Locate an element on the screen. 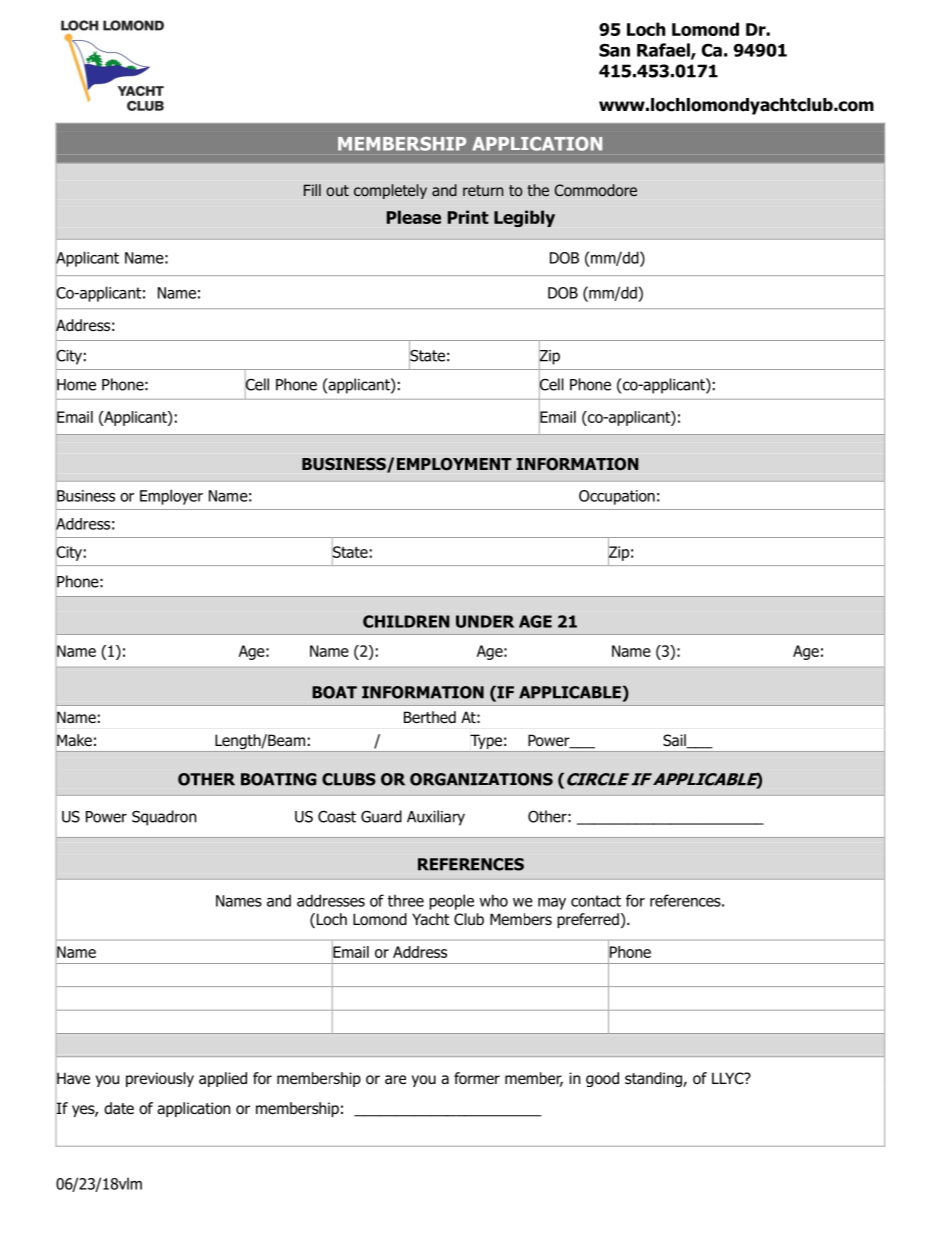 The image size is (952, 1233). Home is located at coordinates (76, 385).
